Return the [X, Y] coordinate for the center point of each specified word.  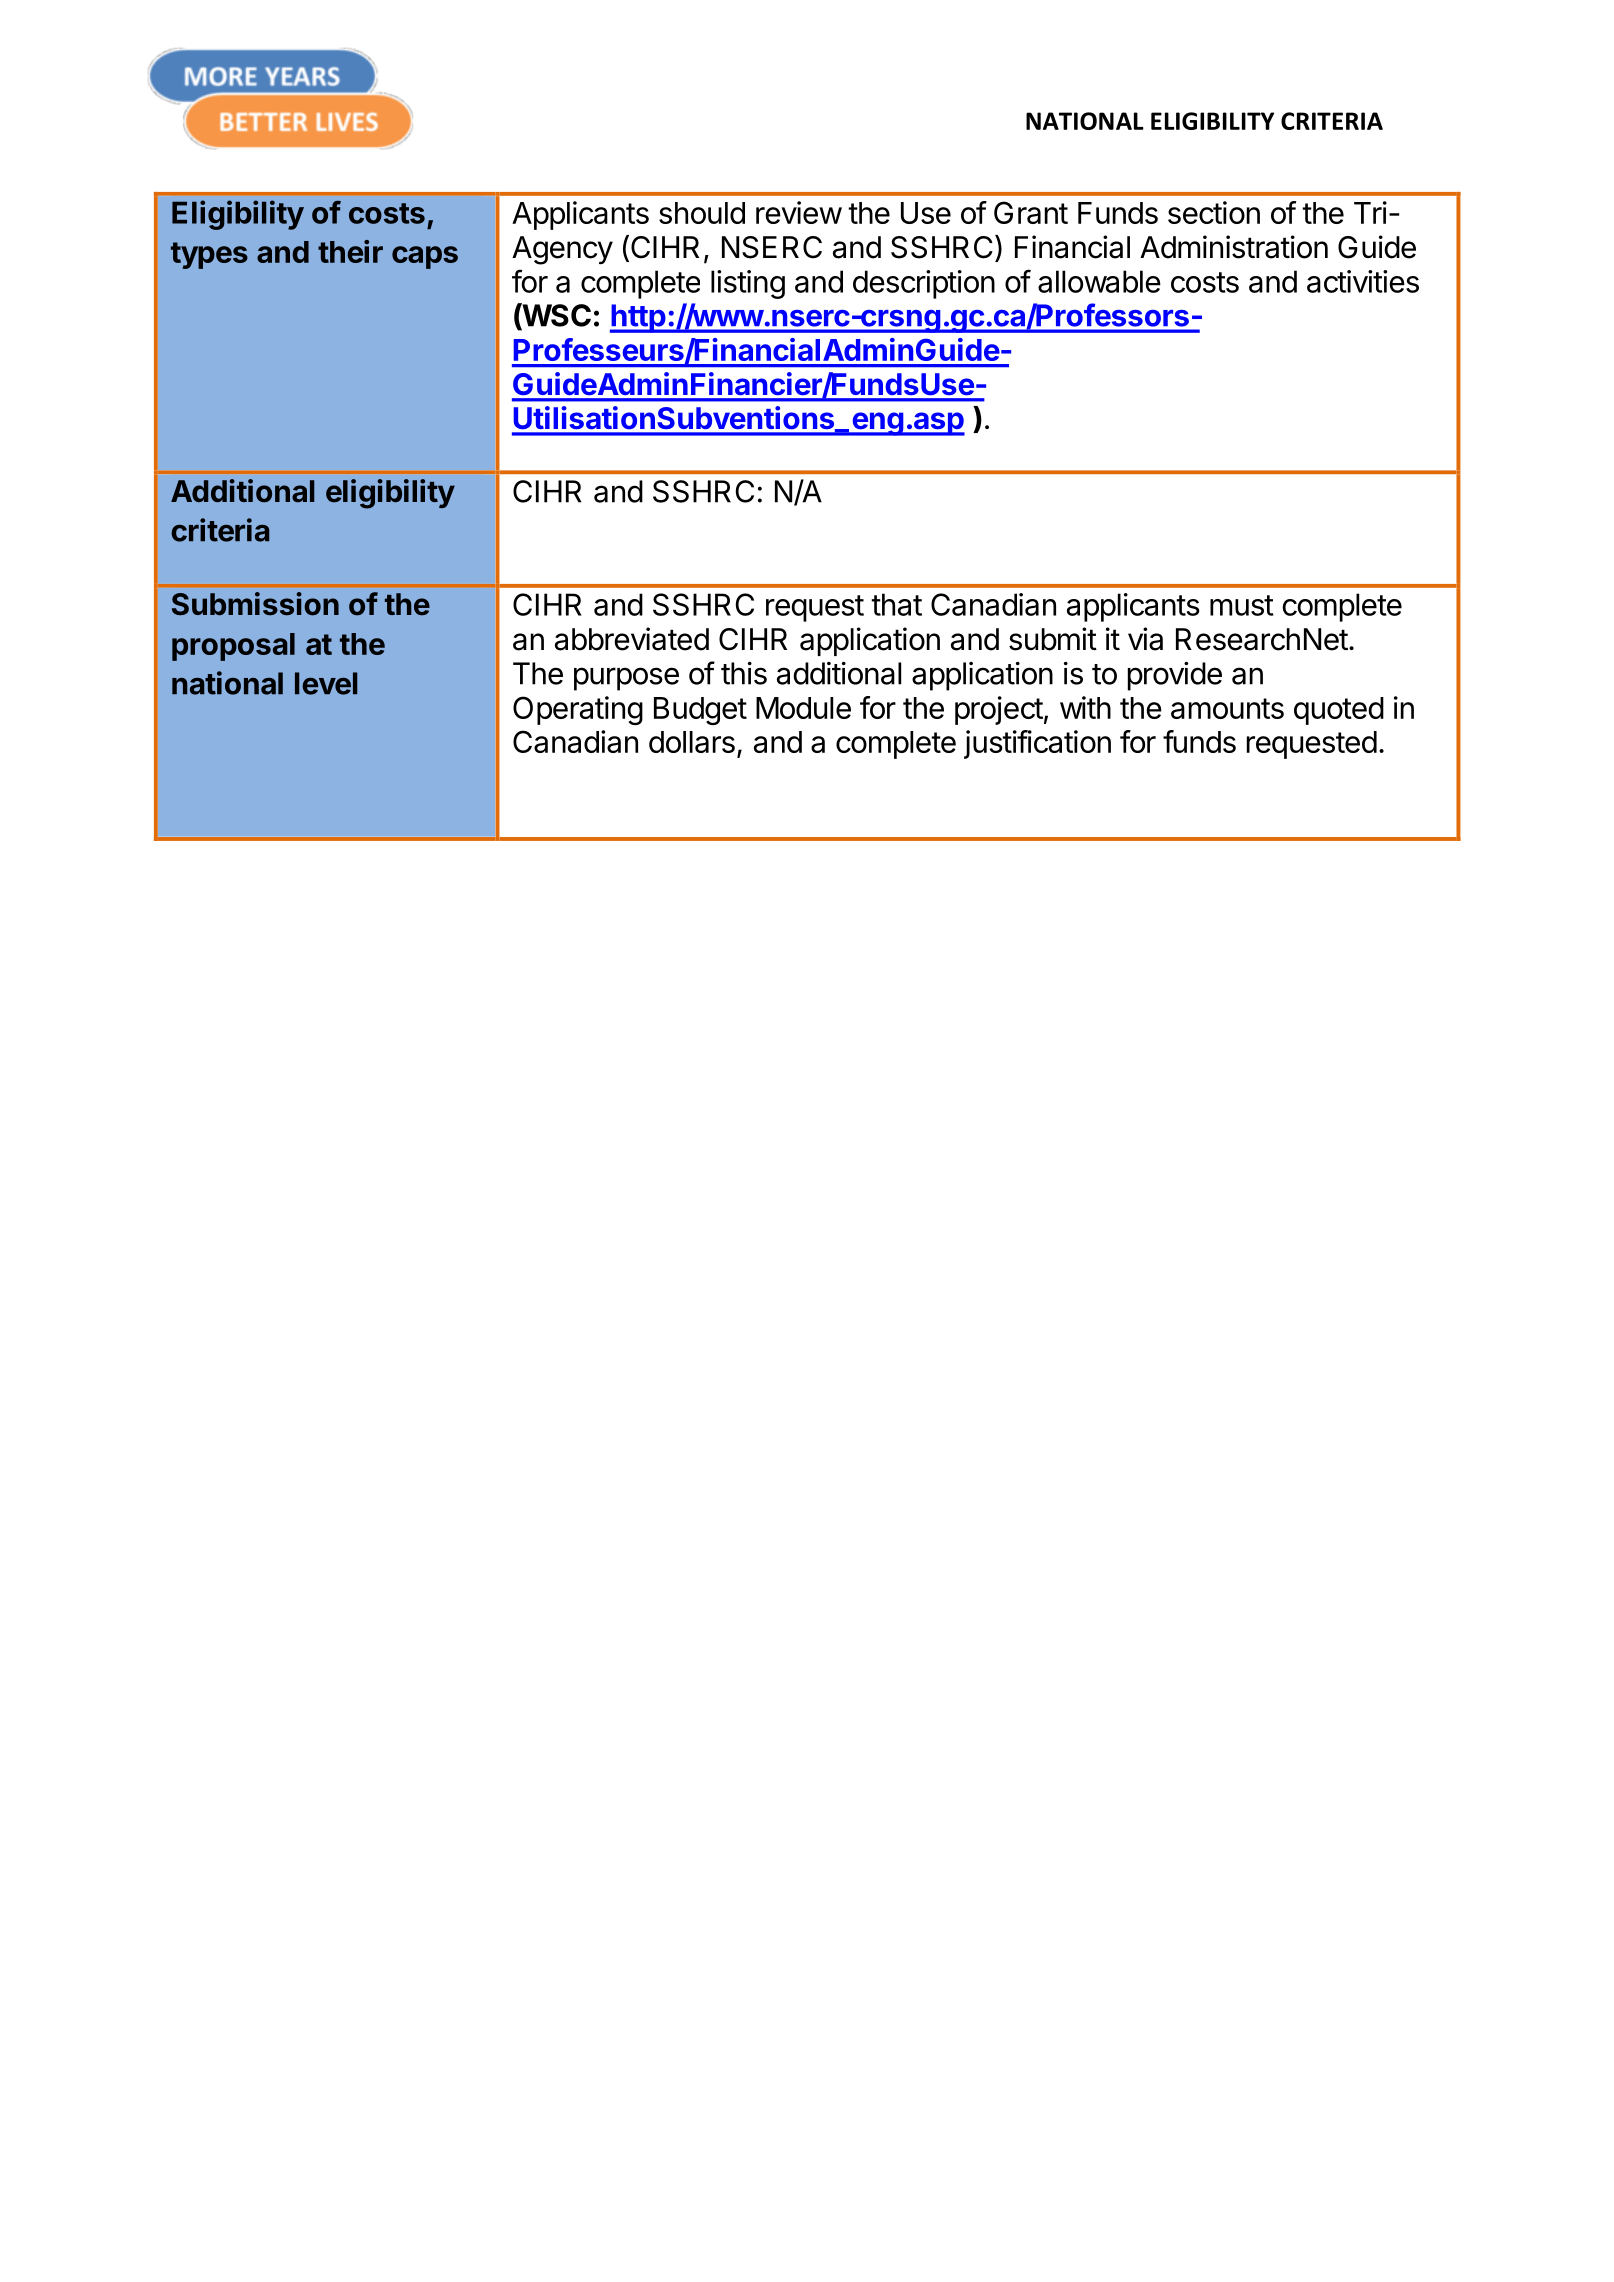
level [326, 683]
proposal [233, 647]
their [350, 251]
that [896, 604]
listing [748, 284]
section [1214, 212]
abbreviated [632, 639]
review [799, 212]
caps [425, 257]
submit [1053, 639]
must [1242, 605]
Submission [255, 604]
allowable [1099, 281]
